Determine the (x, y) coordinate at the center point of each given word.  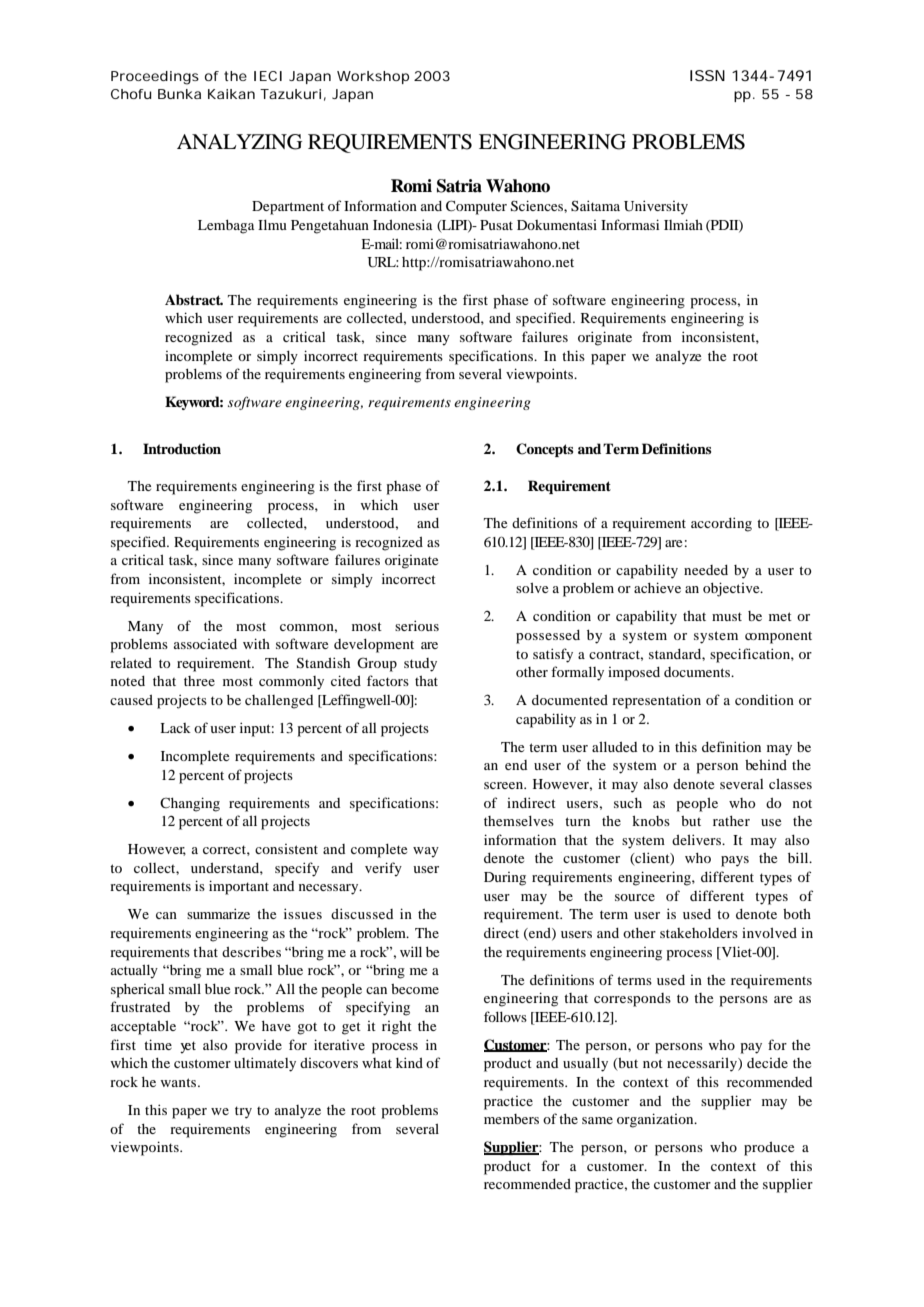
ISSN (707, 75)
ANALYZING (239, 142)
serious (417, 625)
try (243, 1112)
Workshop (373, 77)
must (727, 616)
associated (205, 644)
